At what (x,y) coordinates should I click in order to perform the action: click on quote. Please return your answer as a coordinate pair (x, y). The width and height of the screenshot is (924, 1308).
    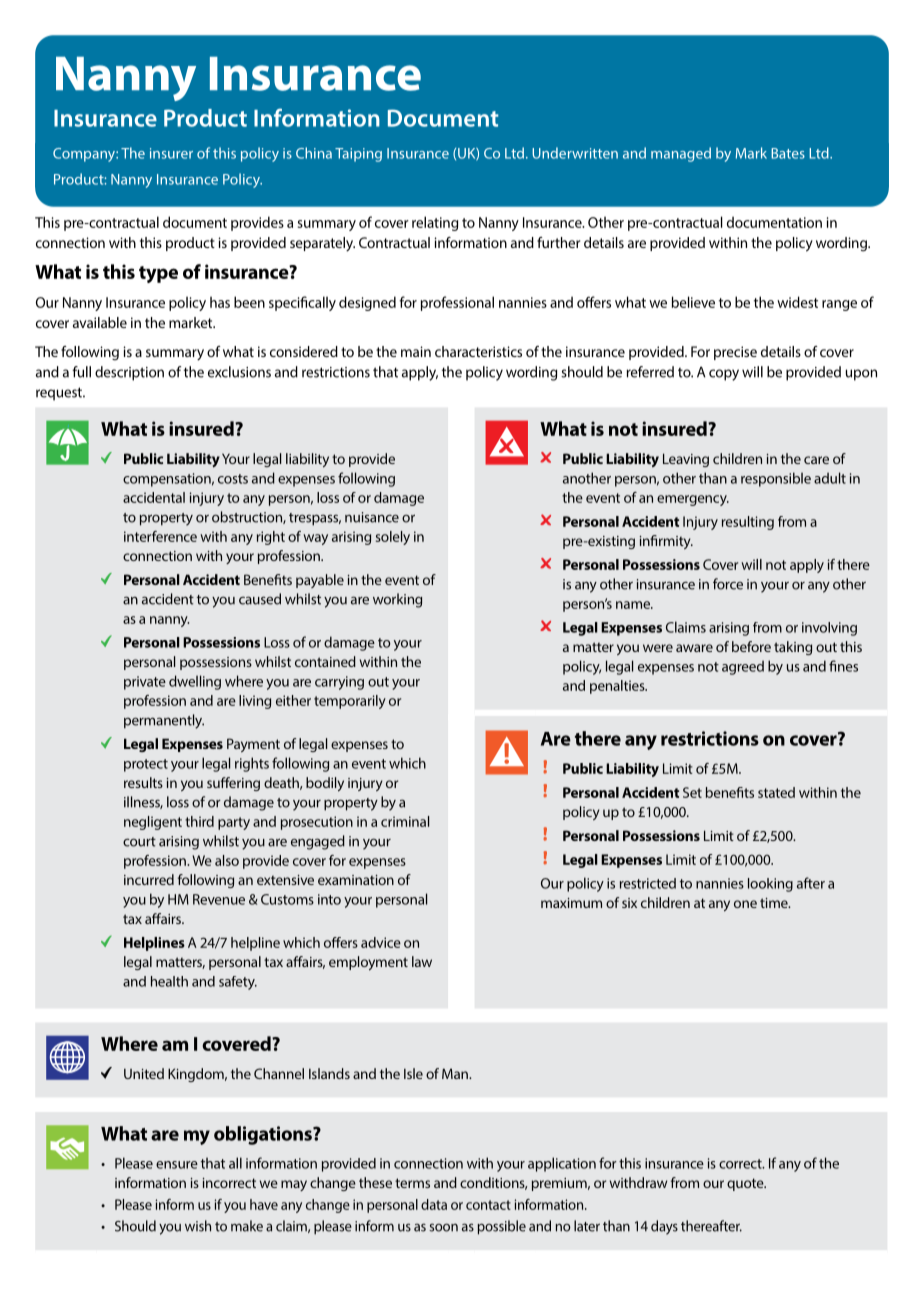
    Looking at the image, I should click on (746, 1184).
